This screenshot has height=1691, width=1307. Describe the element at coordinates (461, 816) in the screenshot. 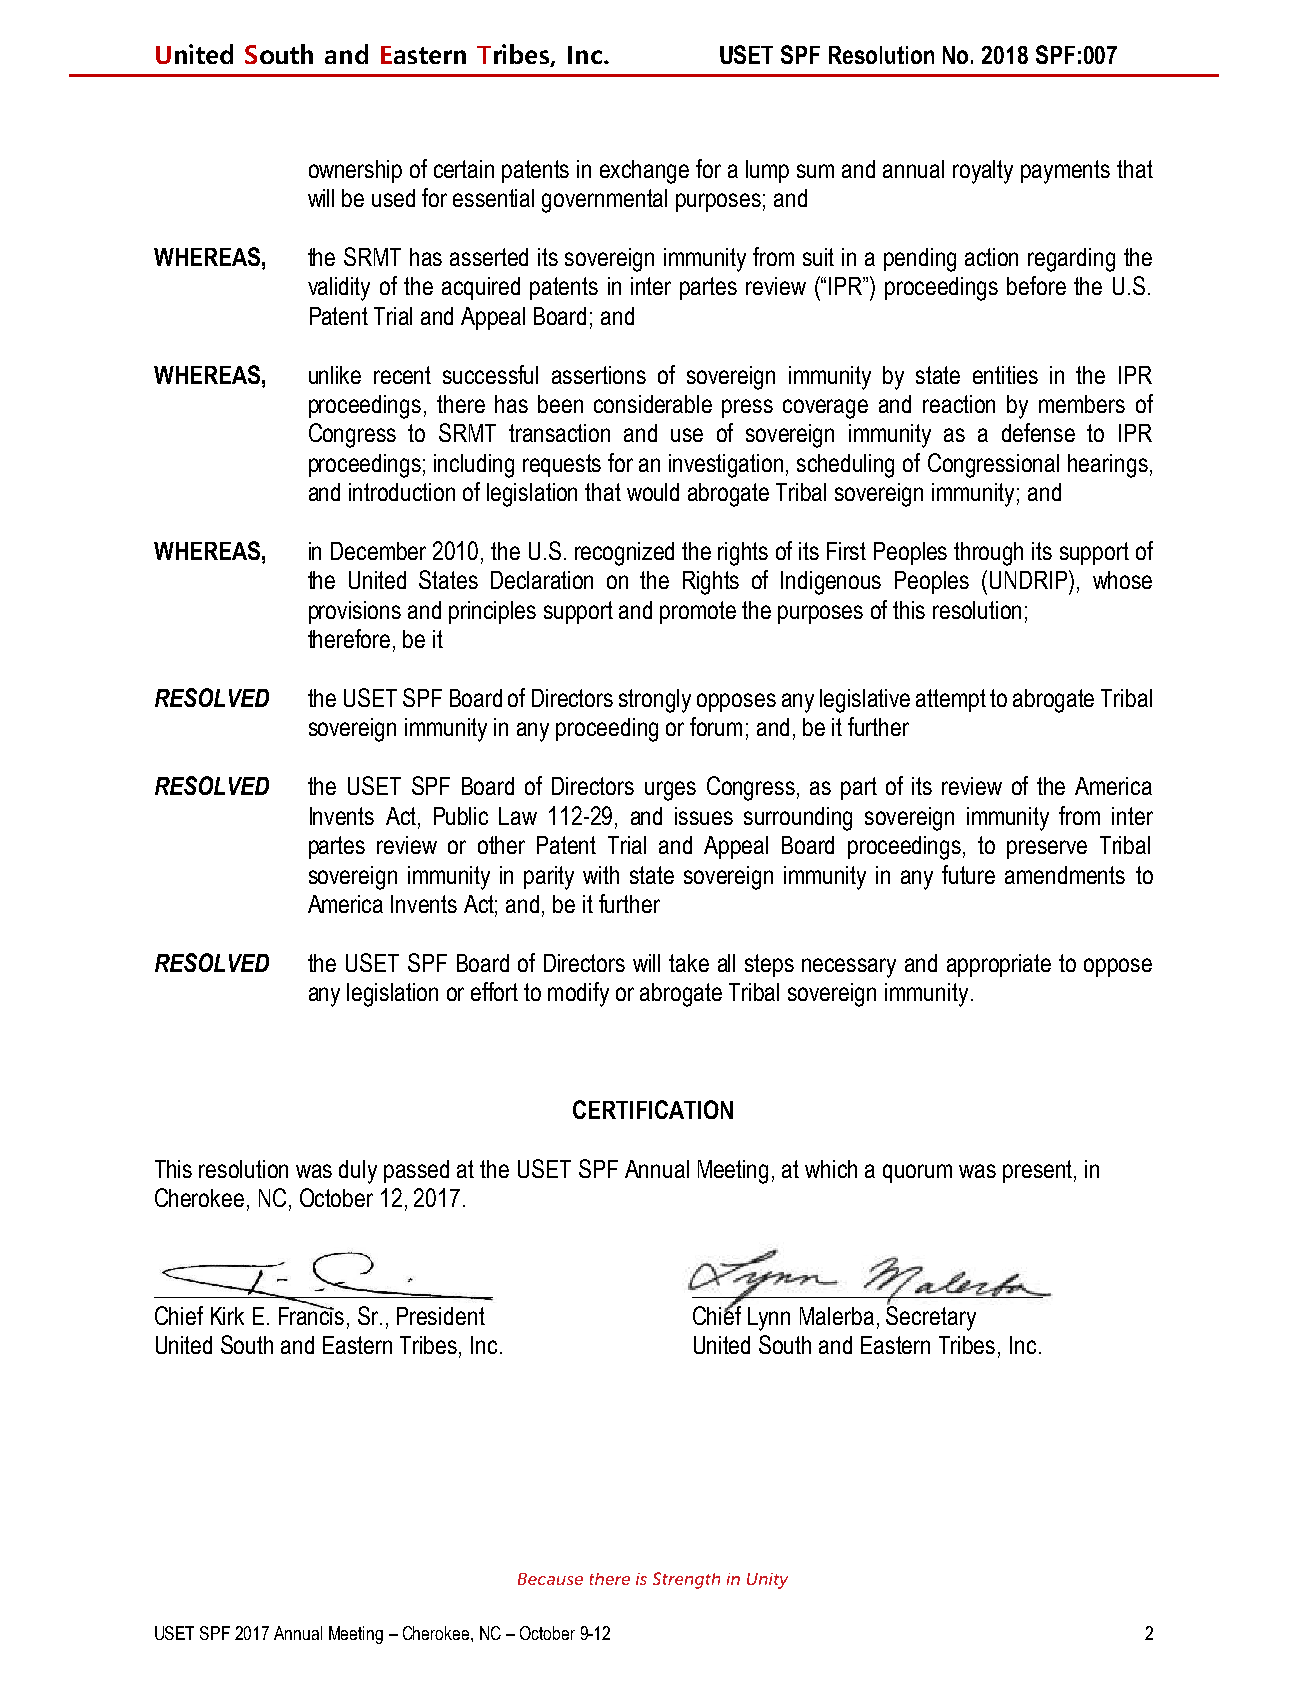

I see `Public` at that location.
